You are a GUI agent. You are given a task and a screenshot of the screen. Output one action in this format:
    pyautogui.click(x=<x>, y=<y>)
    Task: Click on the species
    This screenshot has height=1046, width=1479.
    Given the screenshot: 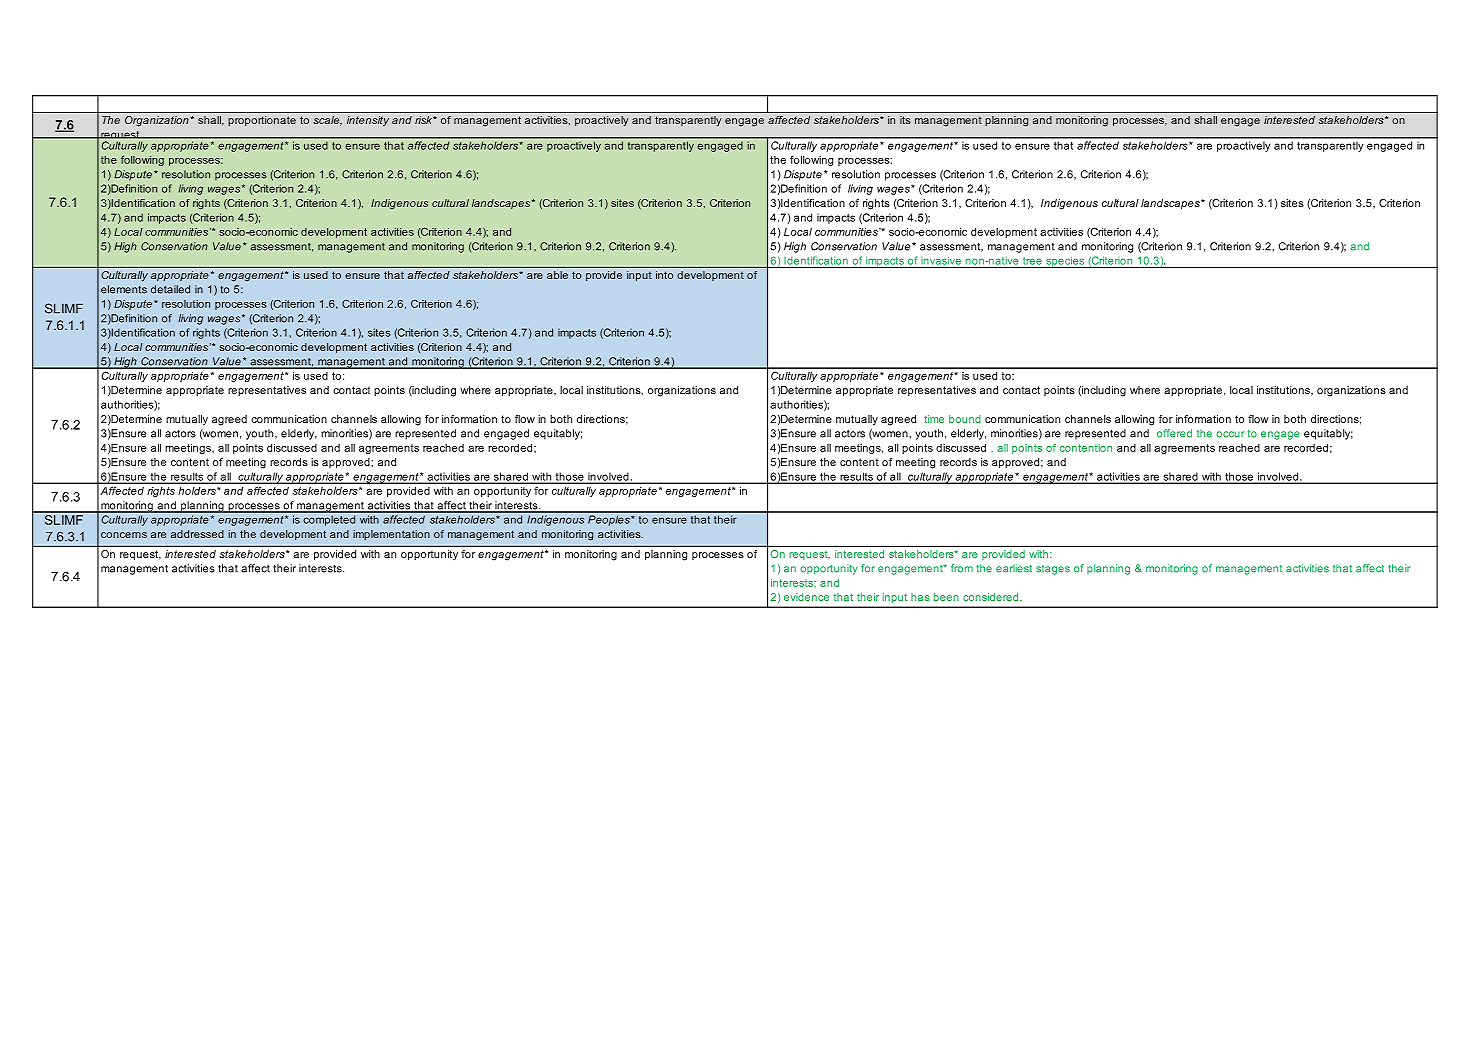 What is the action you would take?
    pyautogui.click(x=1065, y=262)
